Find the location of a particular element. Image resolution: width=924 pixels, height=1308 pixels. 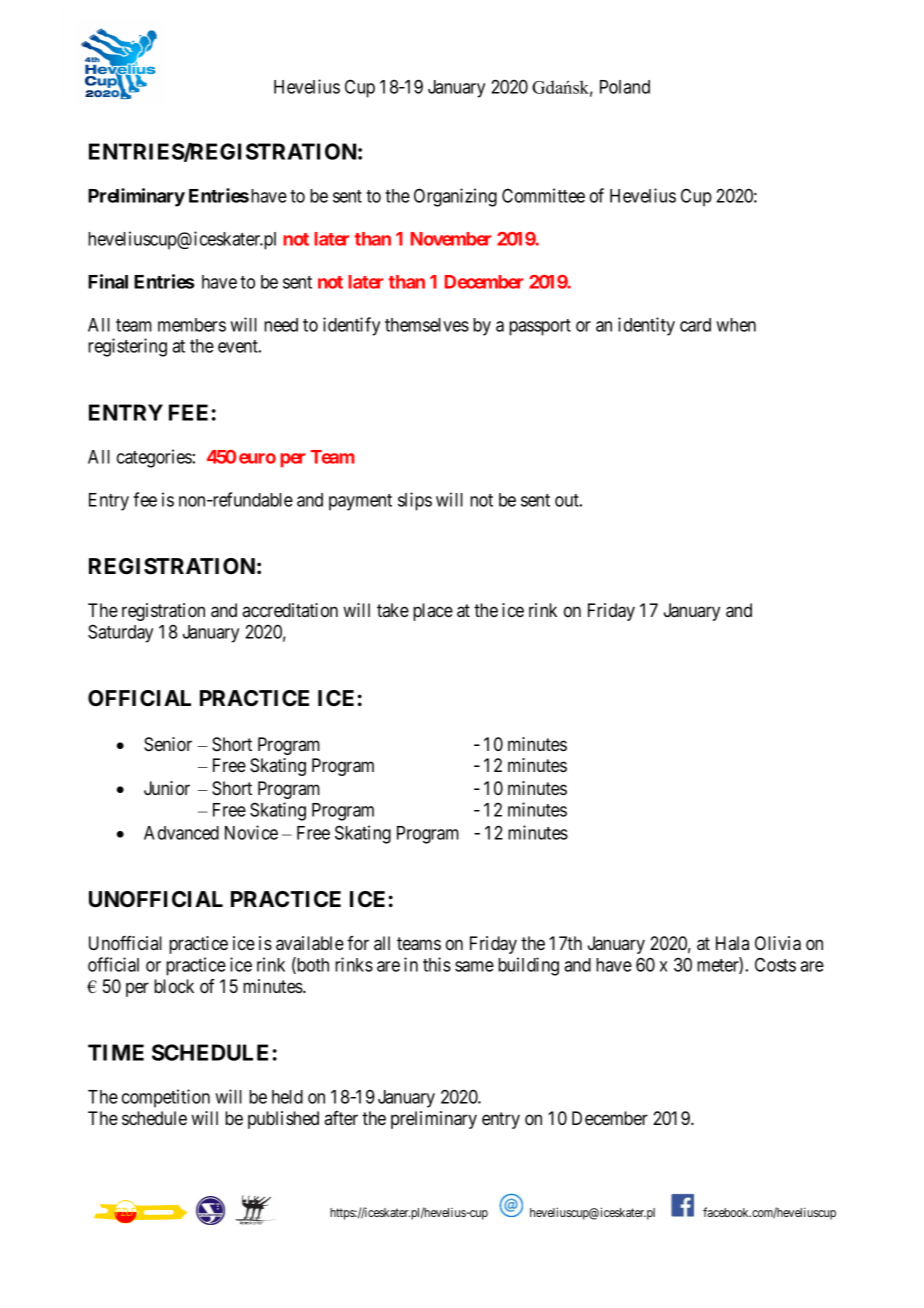

categories is located at coordinates (154, 458).
